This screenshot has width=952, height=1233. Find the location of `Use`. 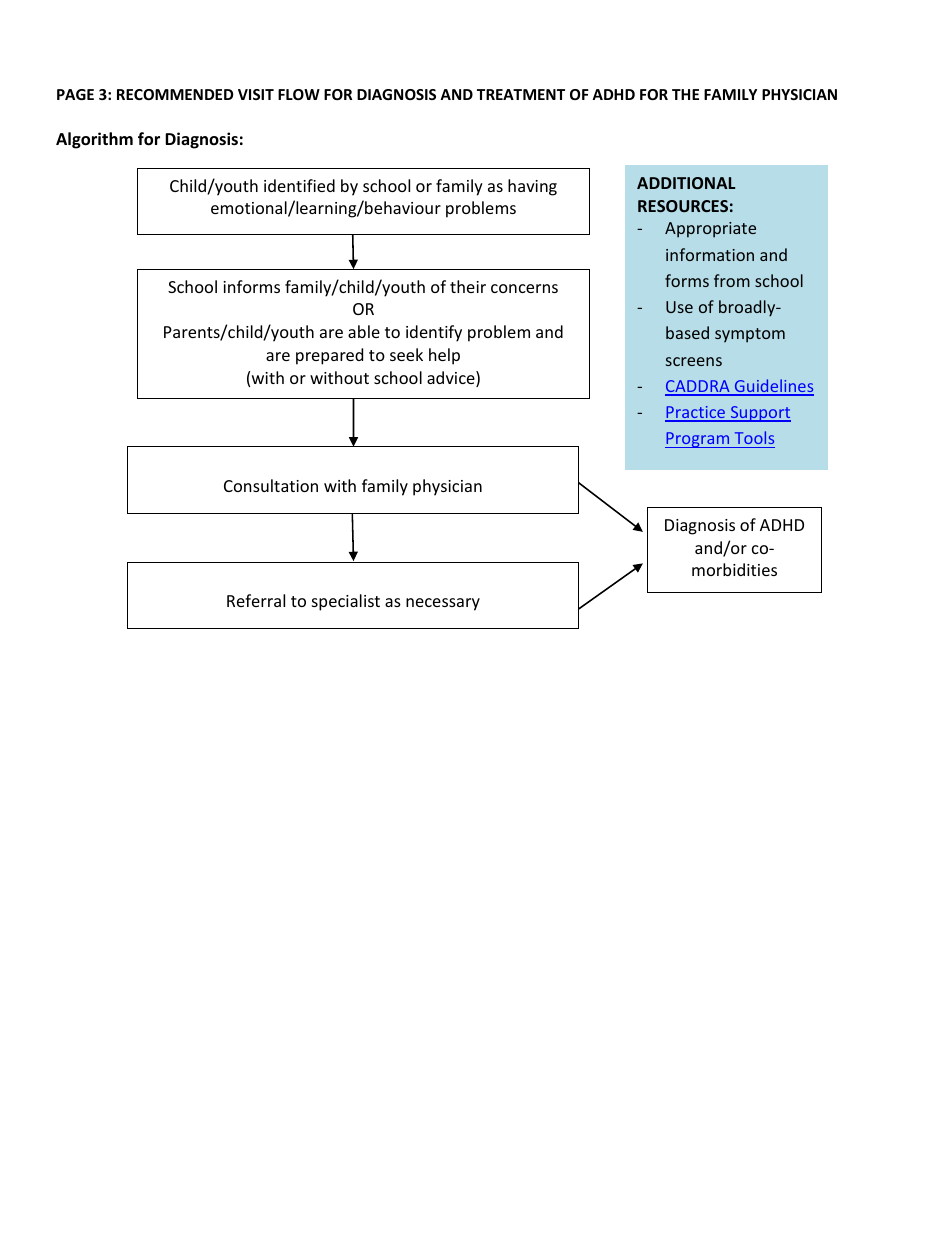

Use is located at coordinates (679, 307).
